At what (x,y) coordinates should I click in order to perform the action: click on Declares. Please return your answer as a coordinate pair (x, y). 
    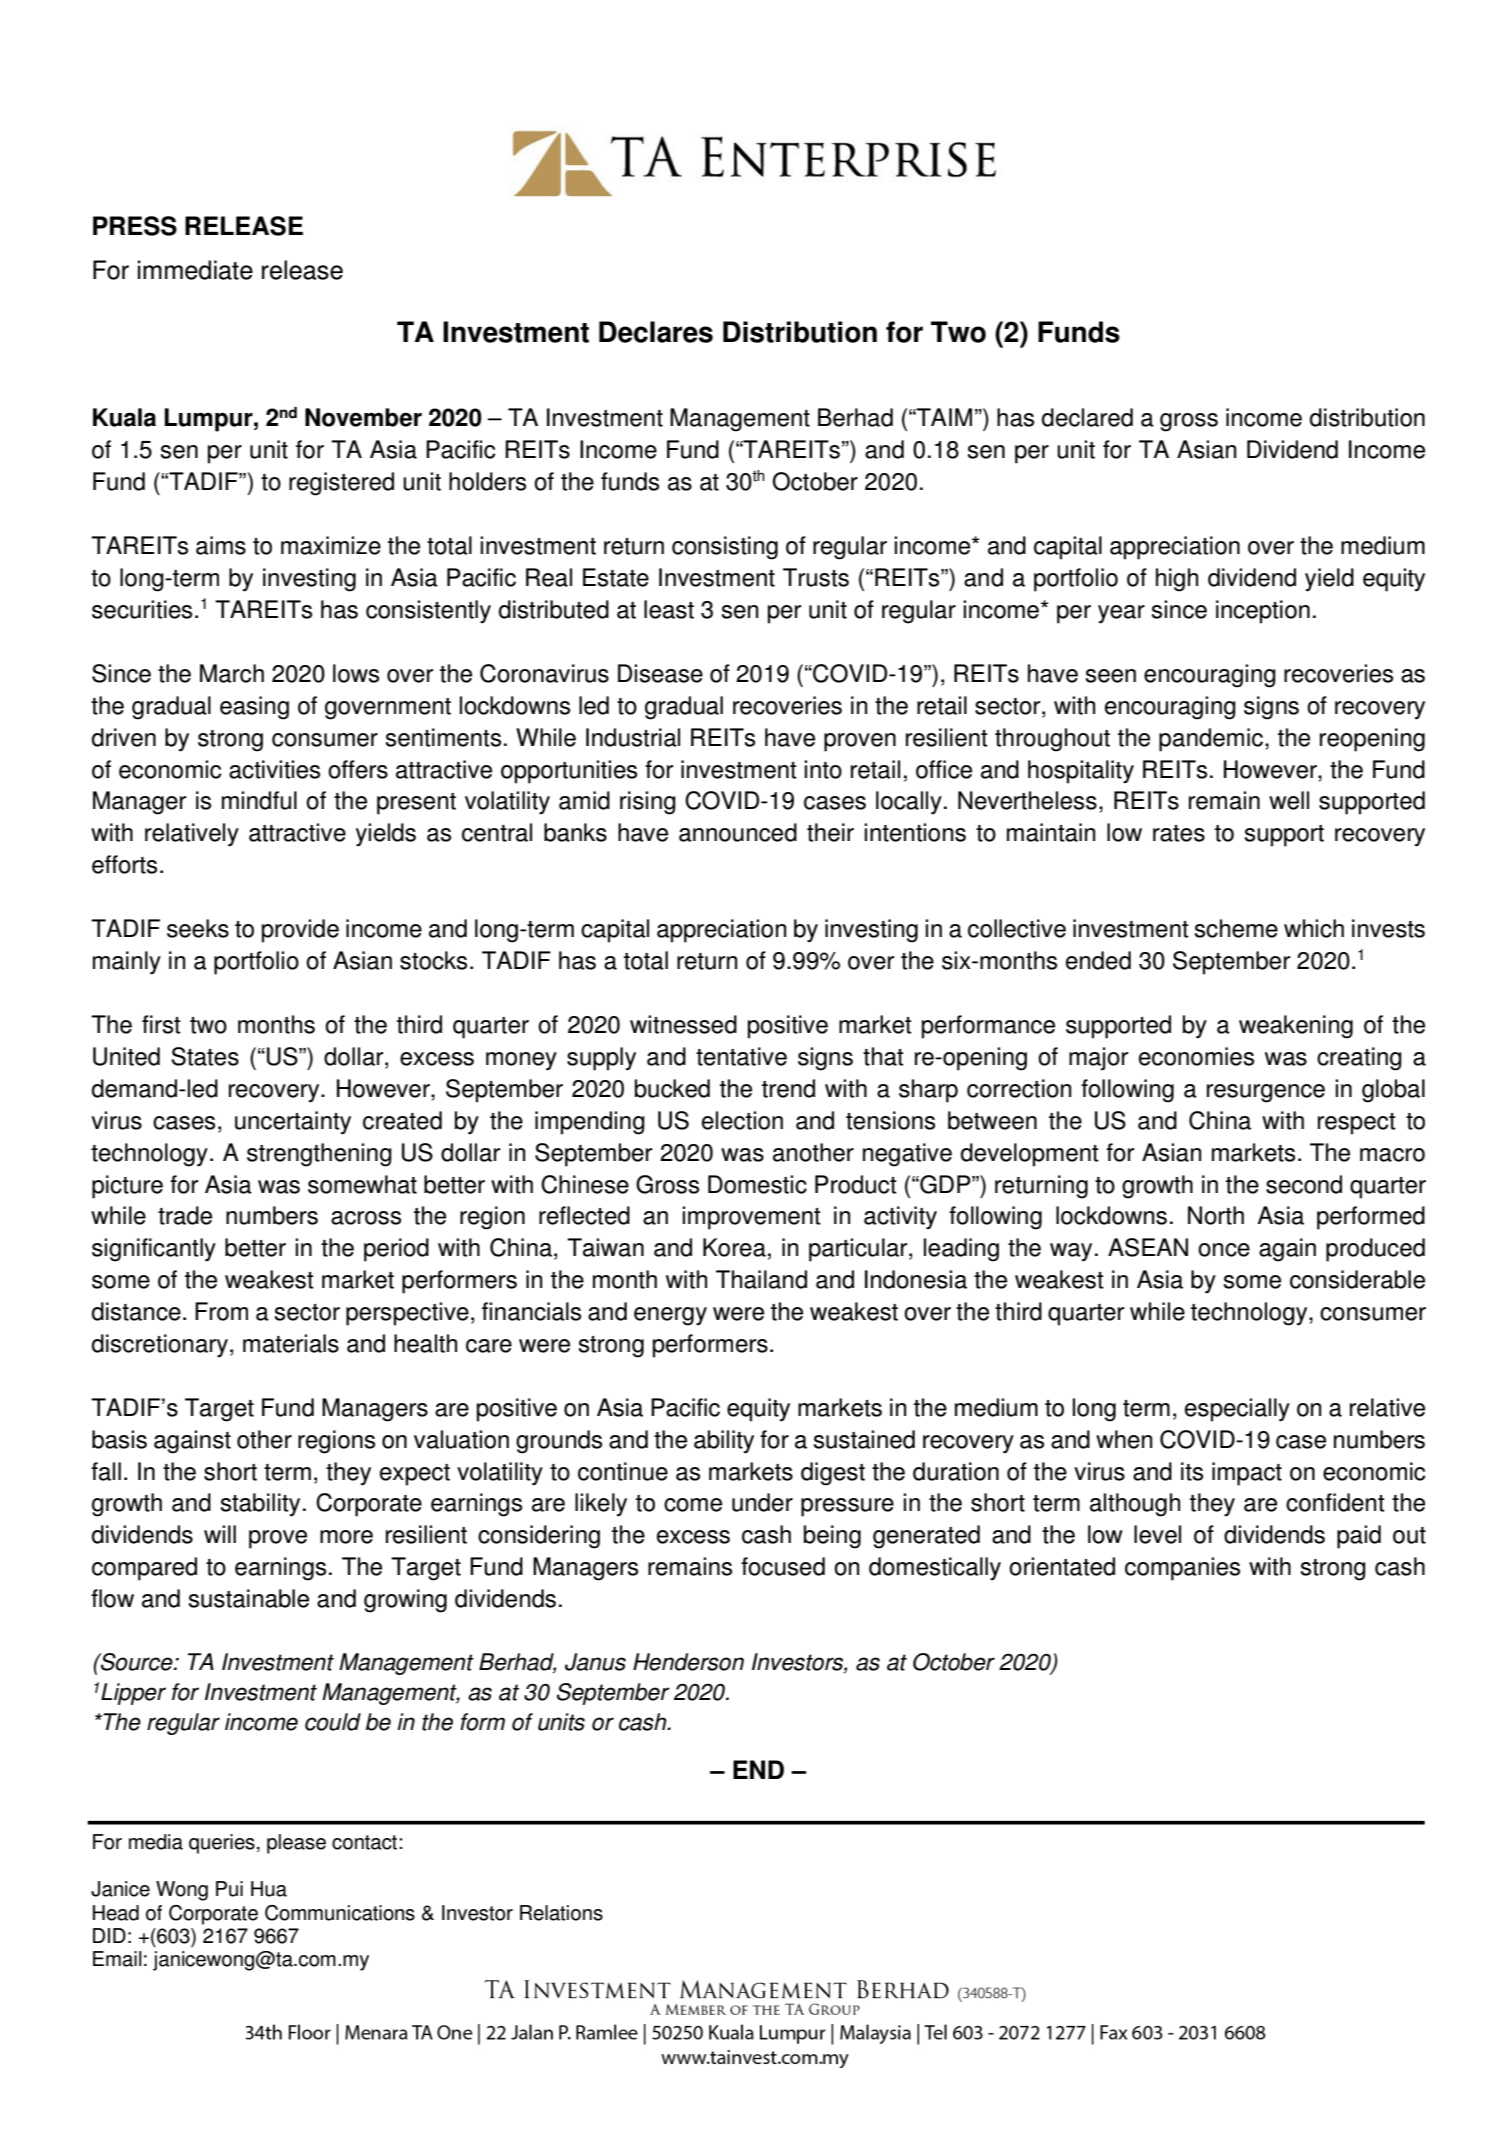
    Looking at the image, I should click on (656, 332).
